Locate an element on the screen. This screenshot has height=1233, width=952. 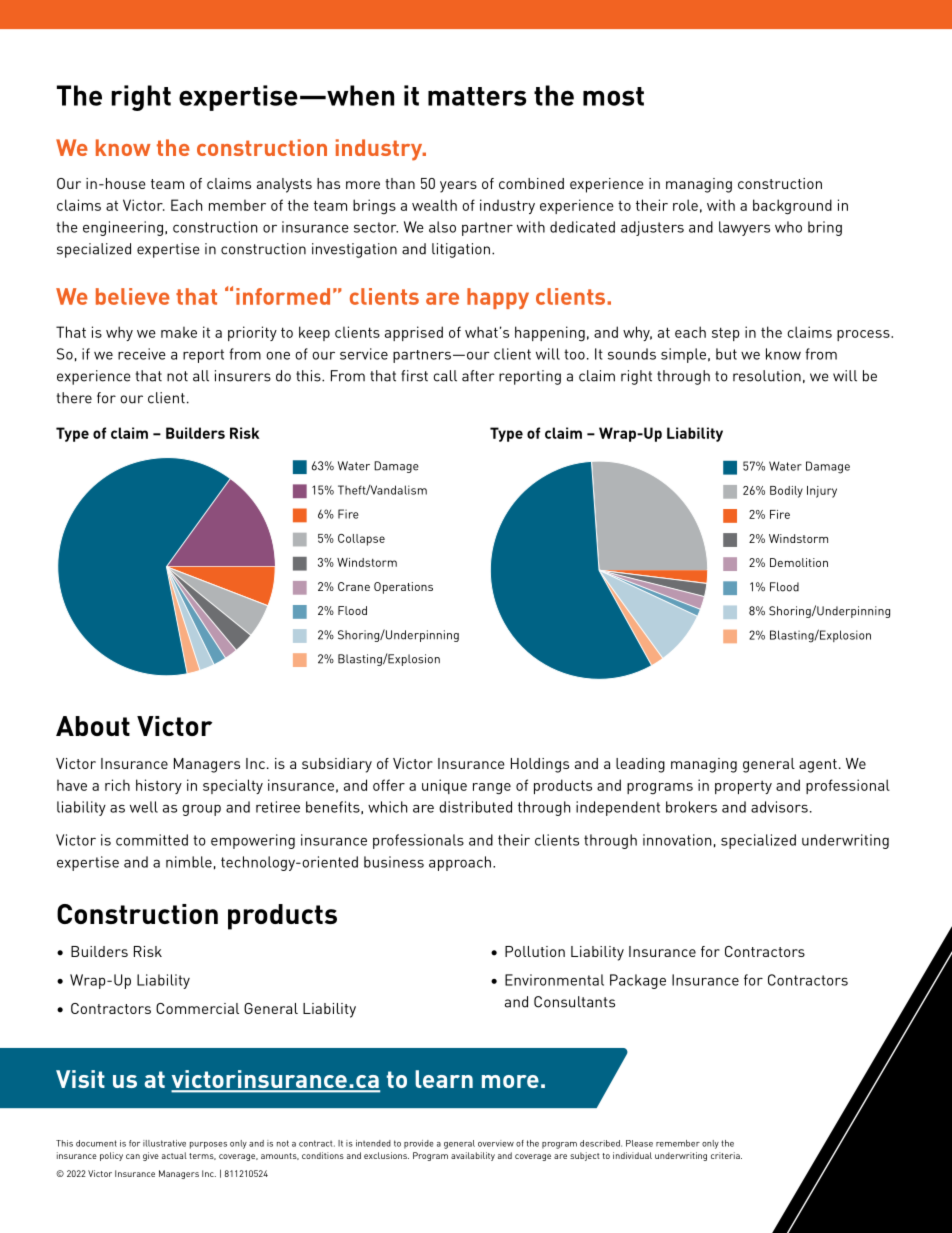
call is located at coordinates (445, 376).
